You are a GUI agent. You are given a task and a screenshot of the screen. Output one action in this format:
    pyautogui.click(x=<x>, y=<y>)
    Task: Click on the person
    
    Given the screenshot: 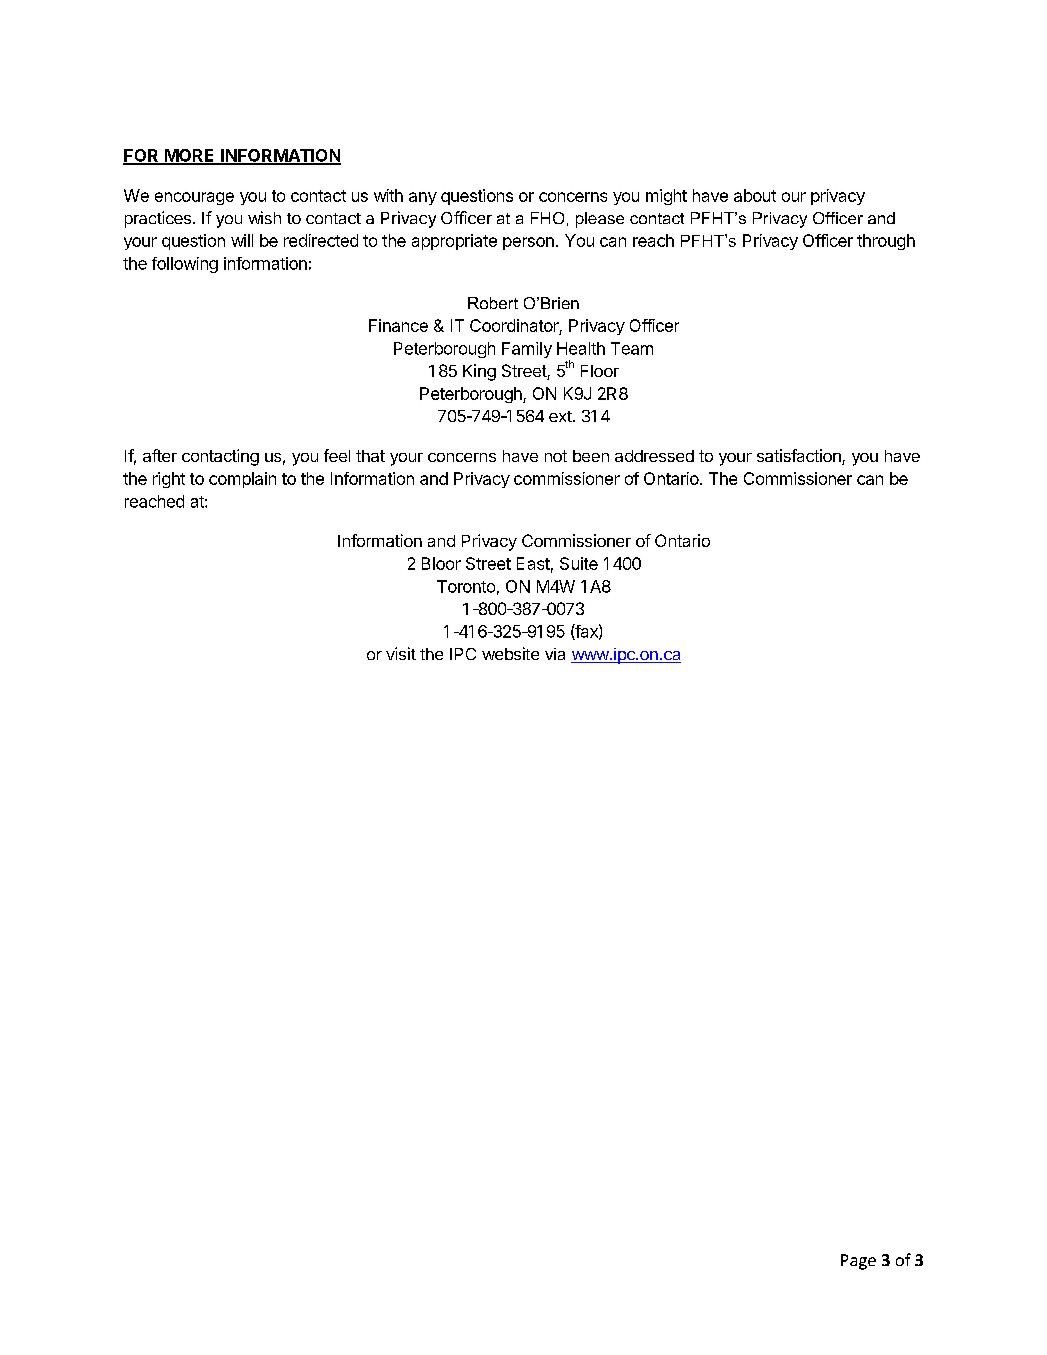 What is the action you would take?
    pyautogui.click(x=528, y=243)
